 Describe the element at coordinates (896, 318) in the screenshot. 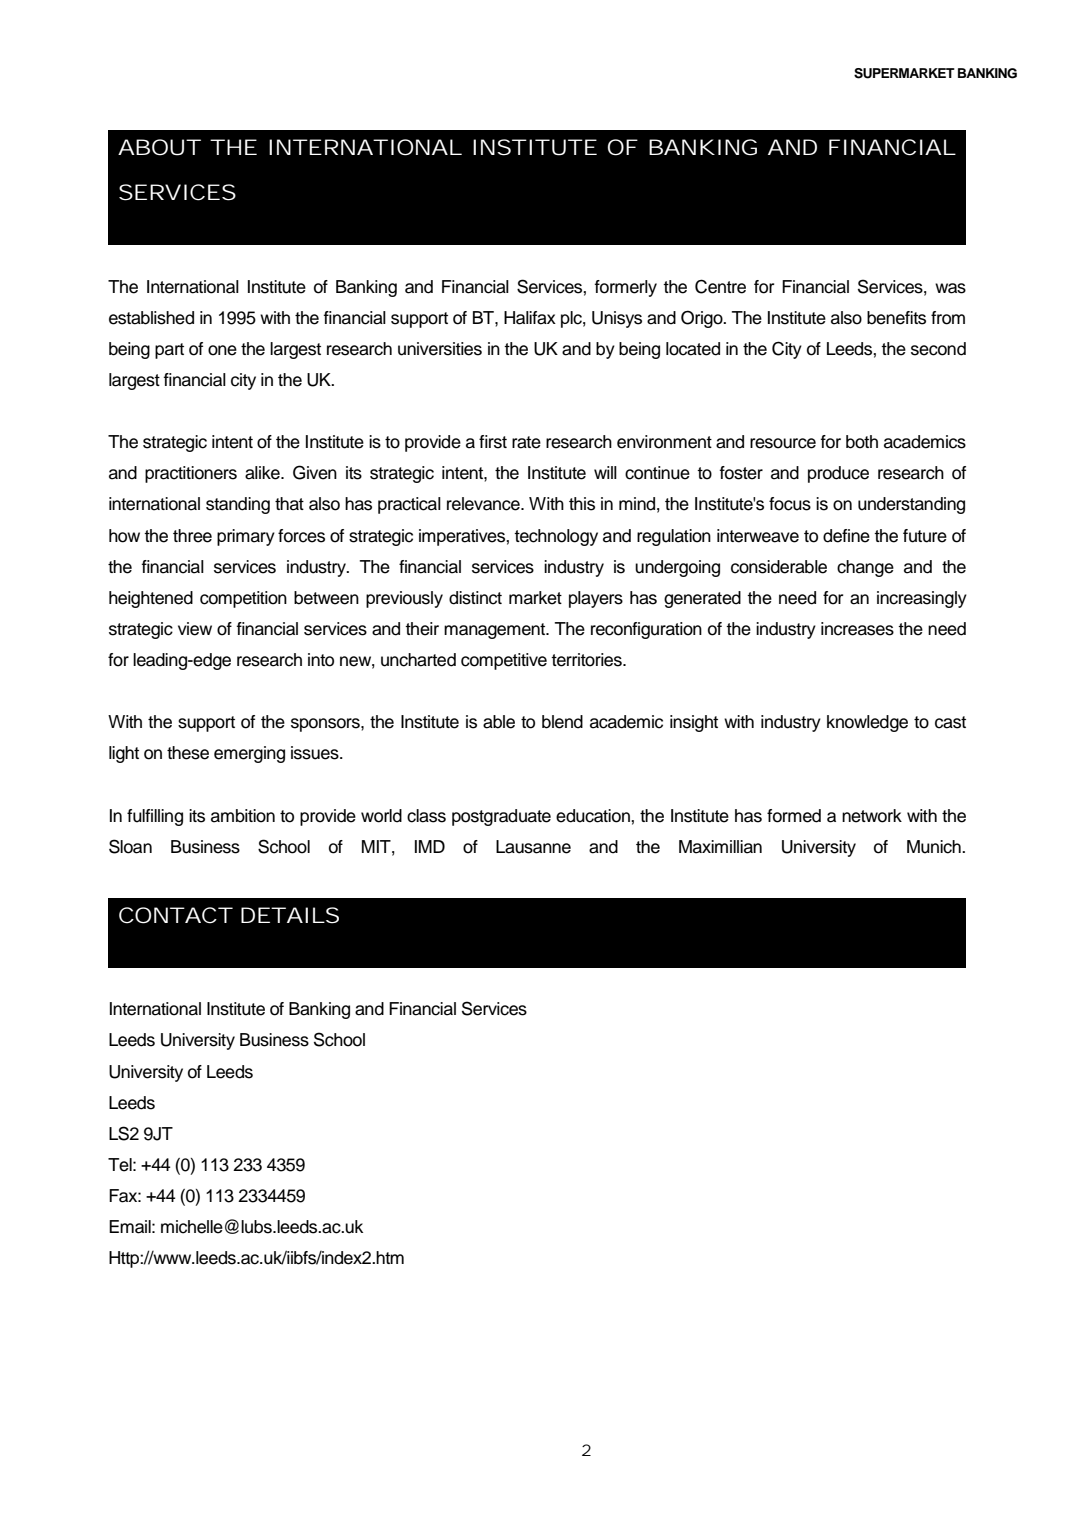

I see `benefits` at that location.
